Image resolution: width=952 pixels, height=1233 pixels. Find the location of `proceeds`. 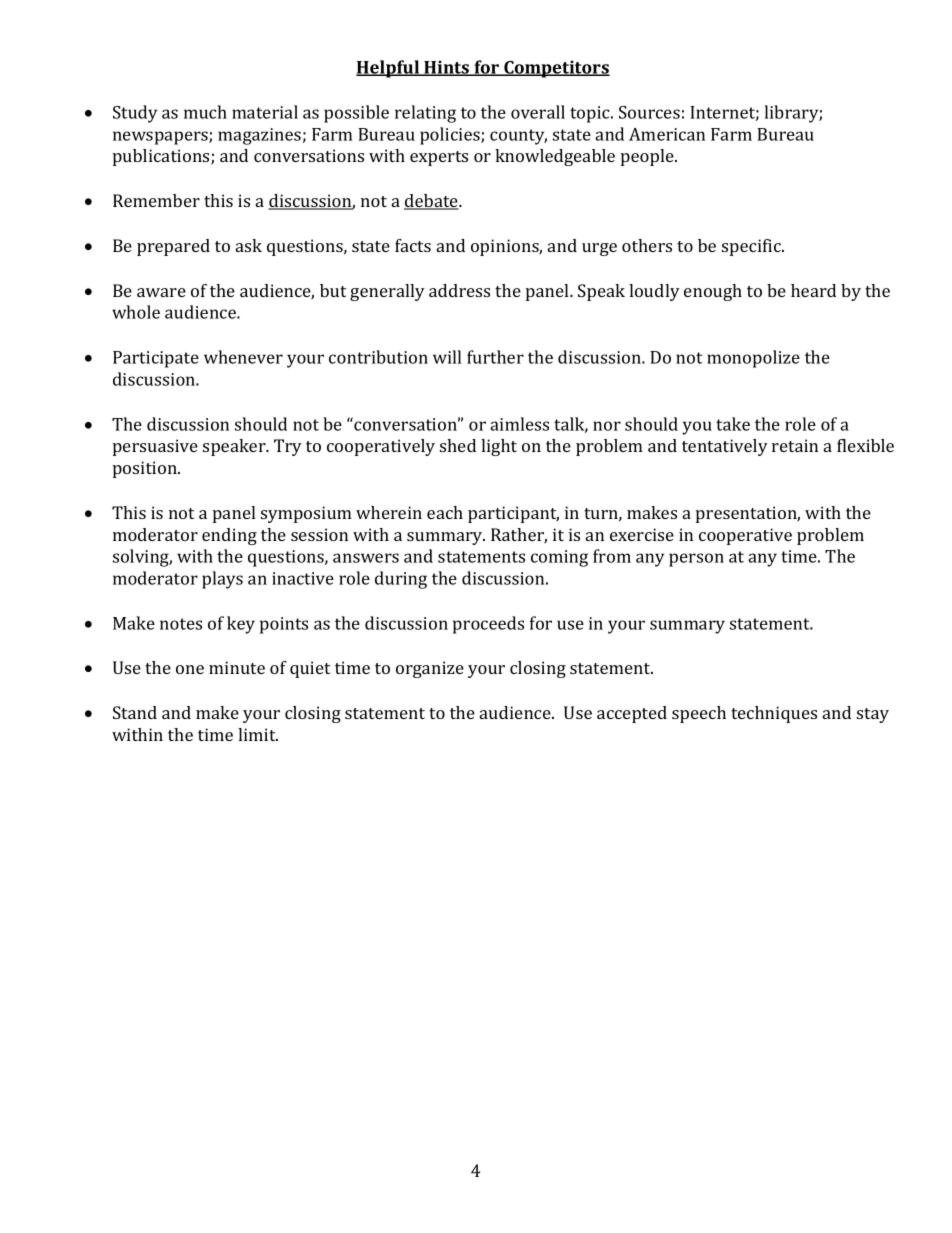

proceeds is located at coordinates (488, 625).
